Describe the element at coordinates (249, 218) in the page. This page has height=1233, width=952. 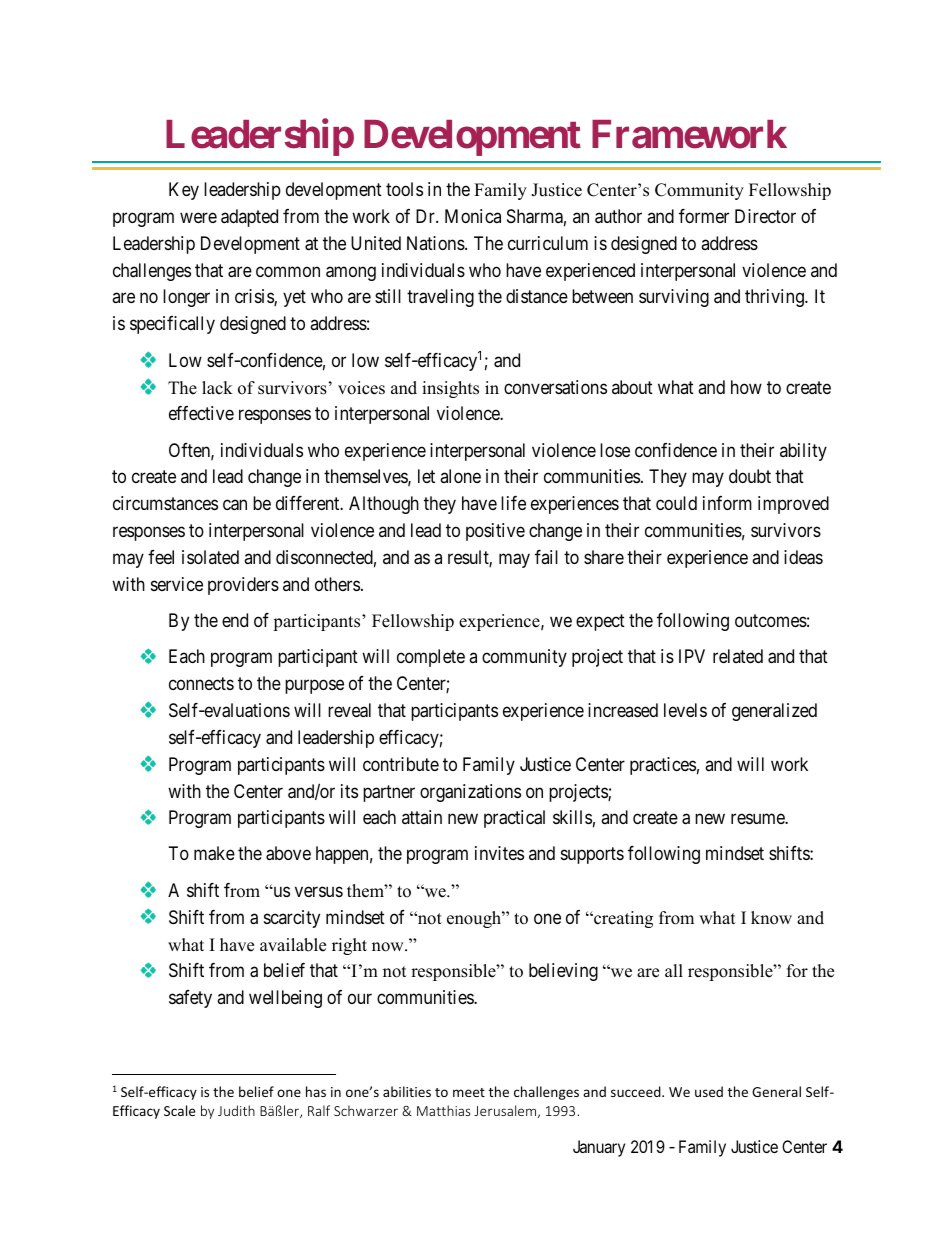
I see `adapted` at that location.
